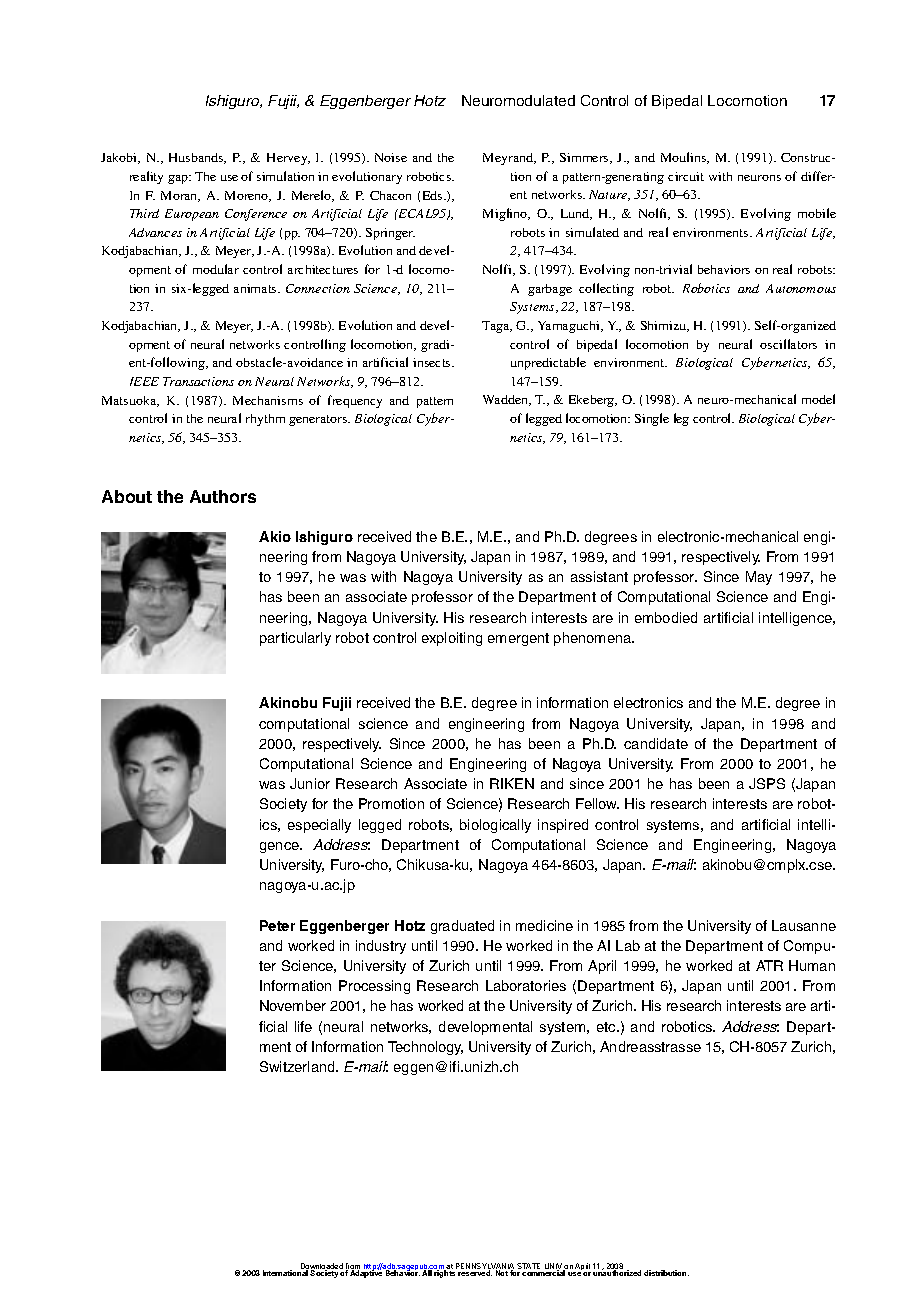 The image size is (924, 1308). Describe the element at coordinates (434, 195) in the screenshot. I see `Eds` at that location.
